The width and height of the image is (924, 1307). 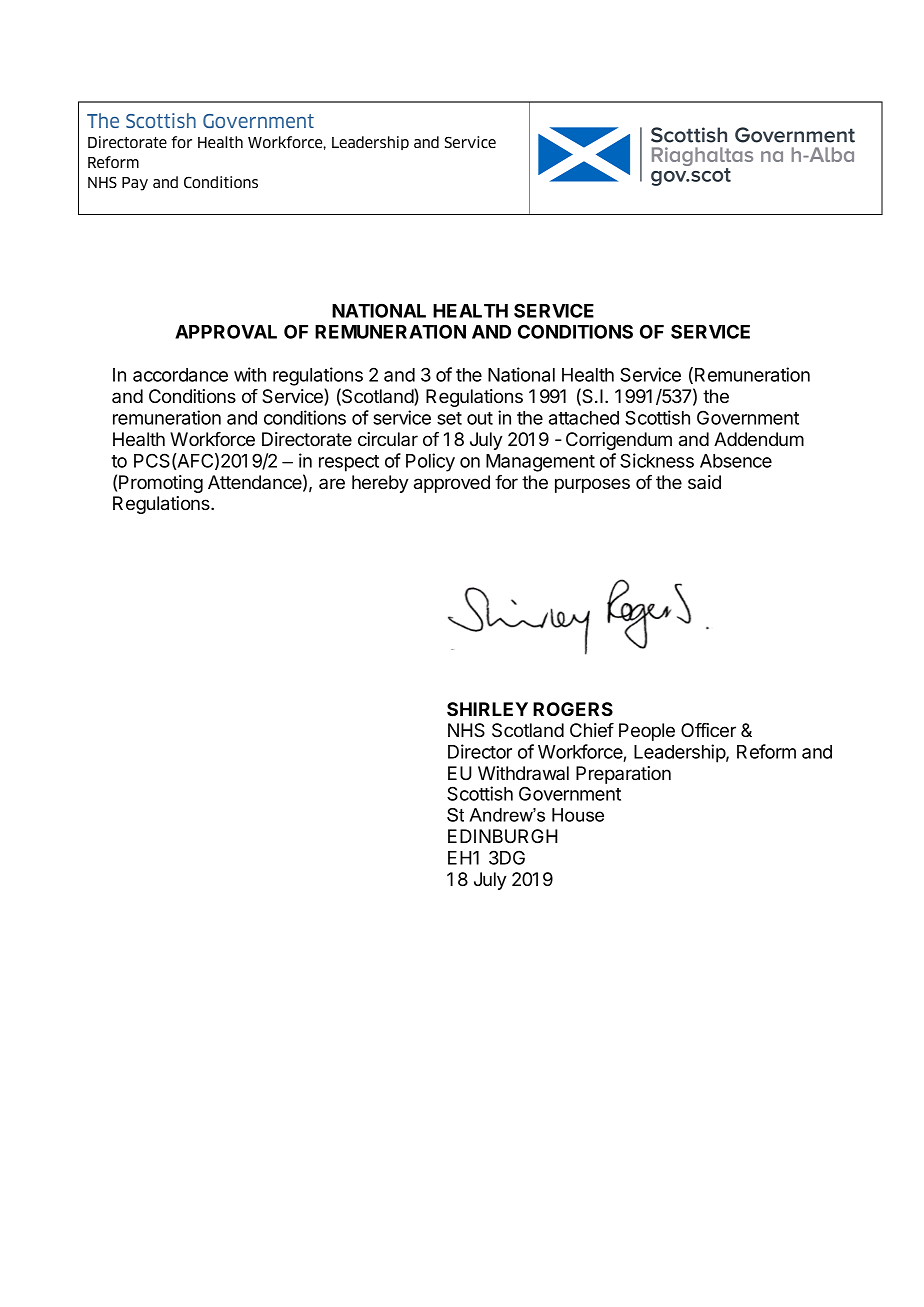 What do you see at coordinates (503, 836) in the image?
I see `EDINBURGH` at bounding box center [503, 836].
